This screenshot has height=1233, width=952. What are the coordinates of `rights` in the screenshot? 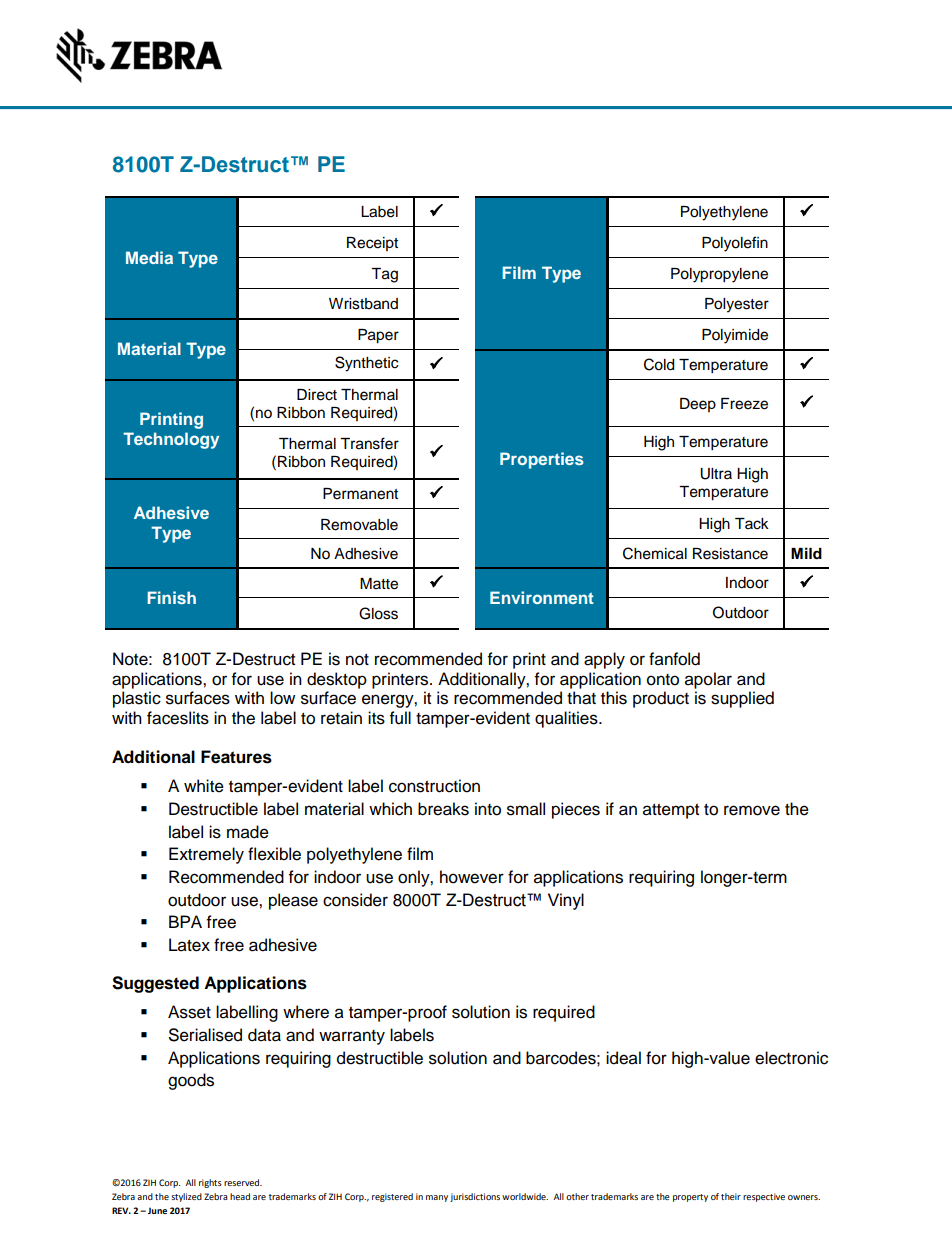 It's located at (210, 1183).
